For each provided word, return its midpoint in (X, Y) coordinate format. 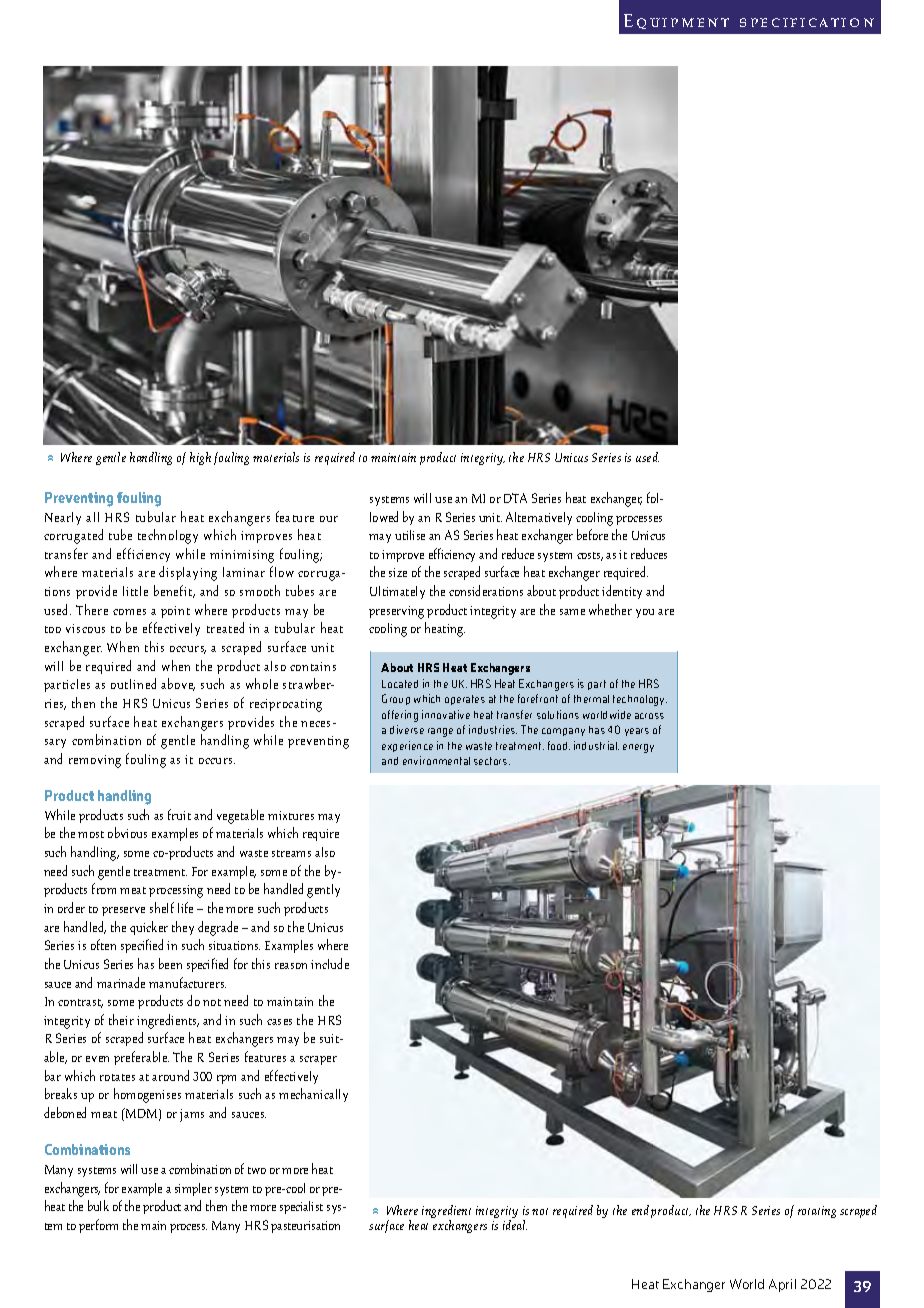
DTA (515, 498)
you (645, 613)
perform (98, 1226)
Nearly (63, 518)
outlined (133, 683)
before (592, 534)
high (200, 458)
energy (638, 748)
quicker (149, 928)
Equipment (676, 21)
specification (807, 22)
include (330, 963)
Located (400, 684)
